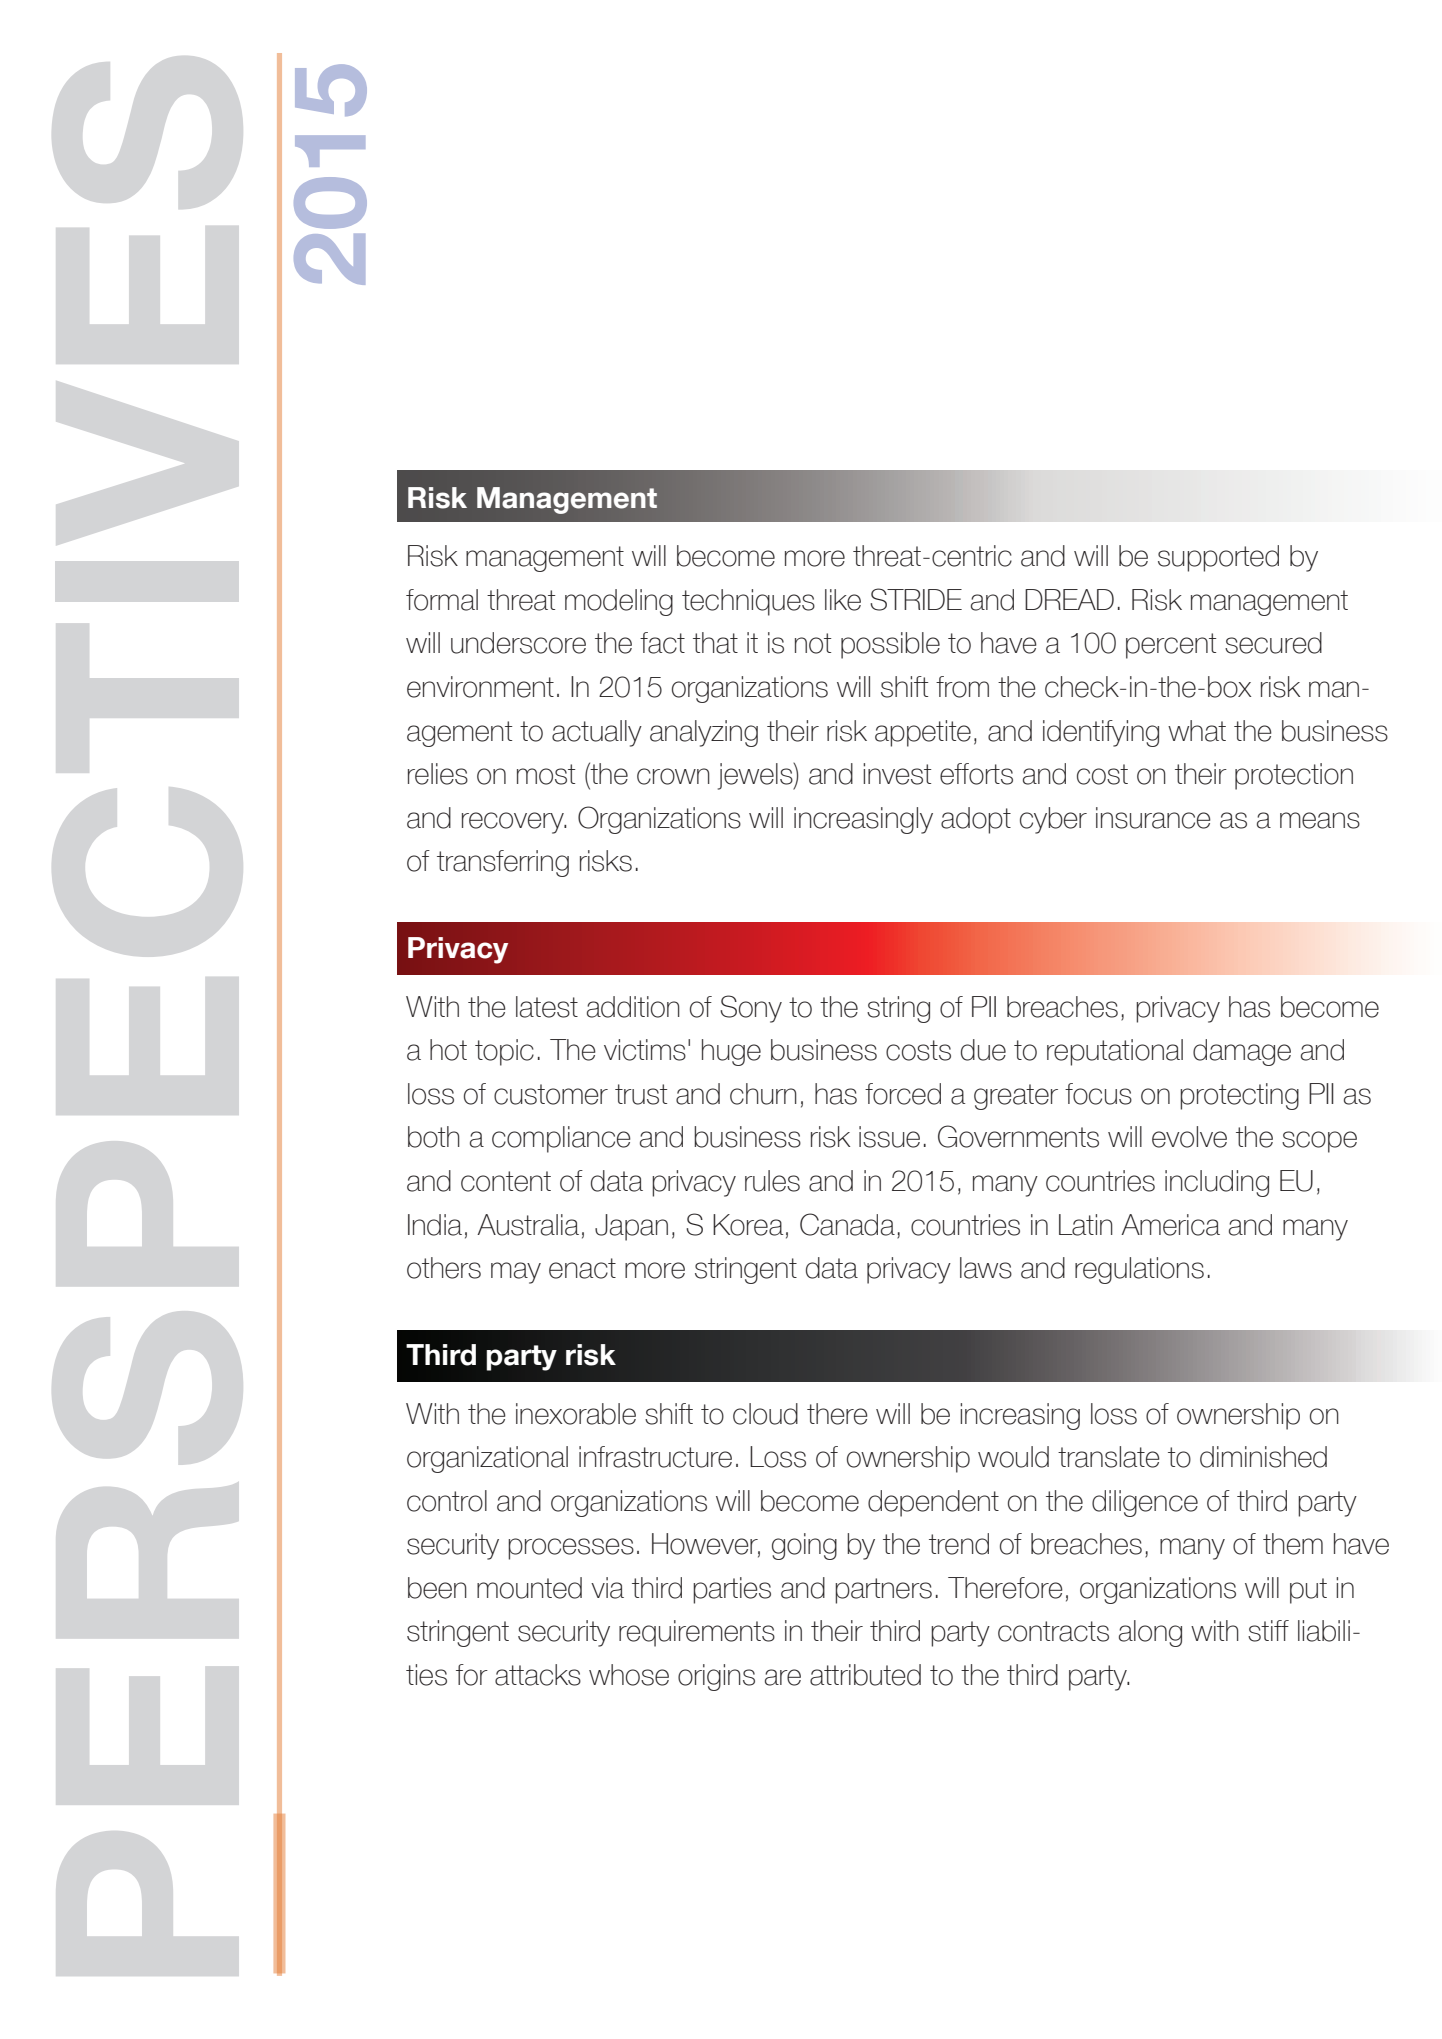 The width and height of the screenshot is (1442, 2039). What do you see at coordinates (503, 863) in the screenshot?
I see `transferring` at bounding box center [503, 863].
